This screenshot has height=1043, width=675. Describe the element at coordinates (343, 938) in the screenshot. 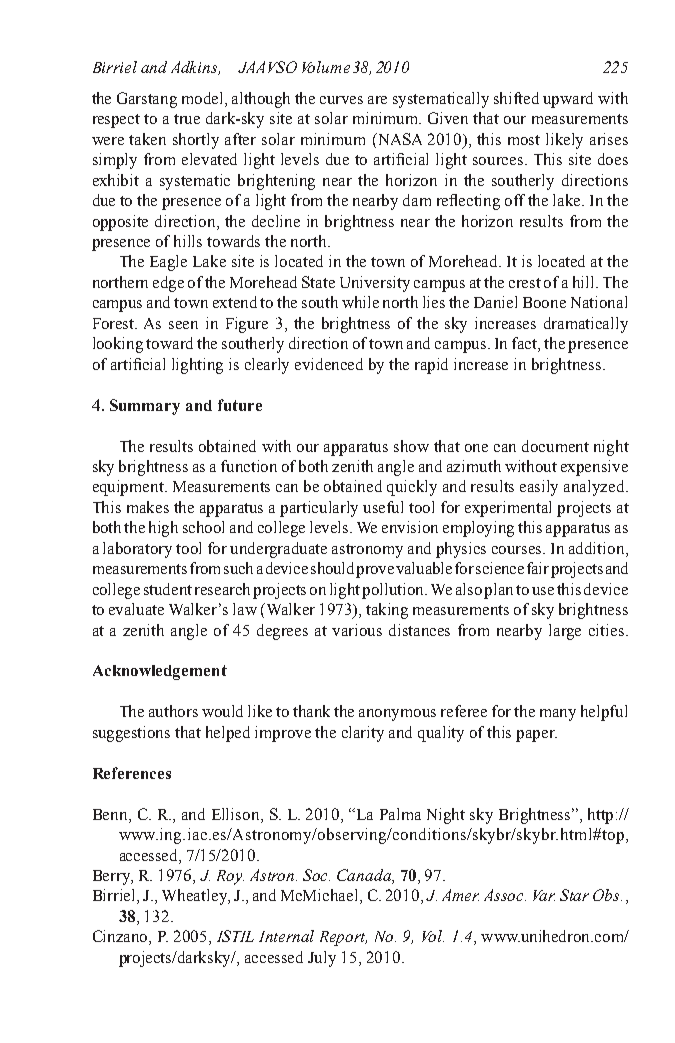

I see `Report` at that location.
